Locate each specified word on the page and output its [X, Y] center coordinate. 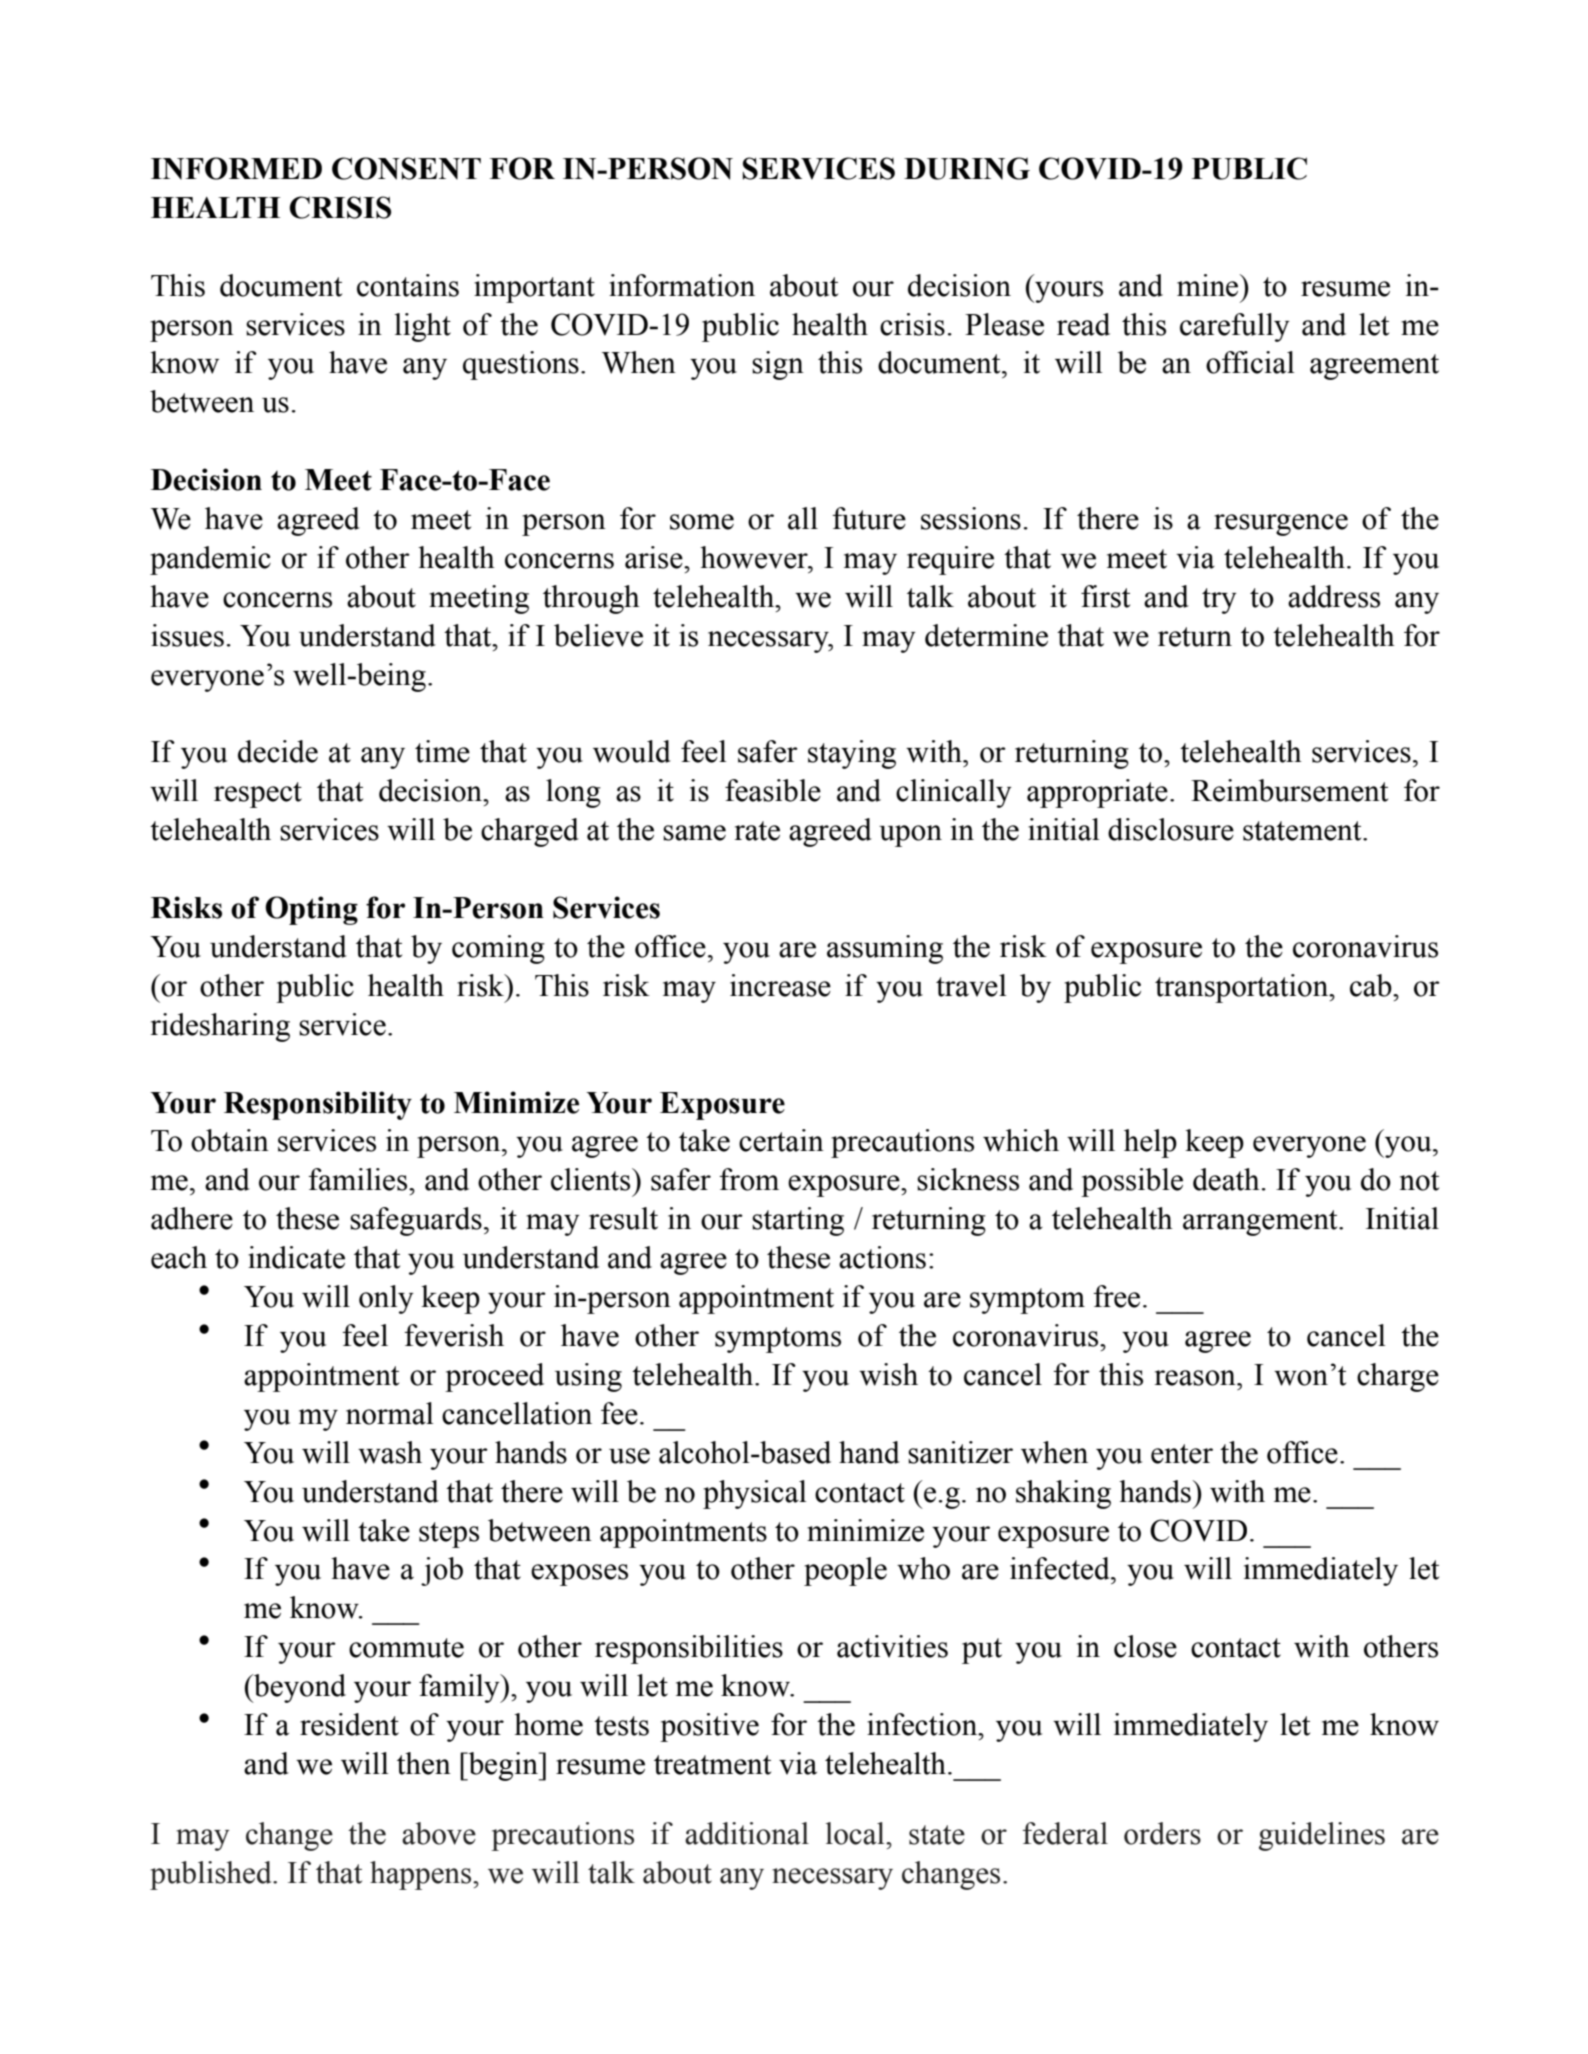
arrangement [1261, 1223]
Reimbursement [1289, 790]
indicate [296, 1257]
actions [882, 1257]
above [439, 1833]
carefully [1235, 327]
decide [278, 751]
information [682, 285]
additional [747, 1833]
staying [852, 754]
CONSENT [406, 168]
